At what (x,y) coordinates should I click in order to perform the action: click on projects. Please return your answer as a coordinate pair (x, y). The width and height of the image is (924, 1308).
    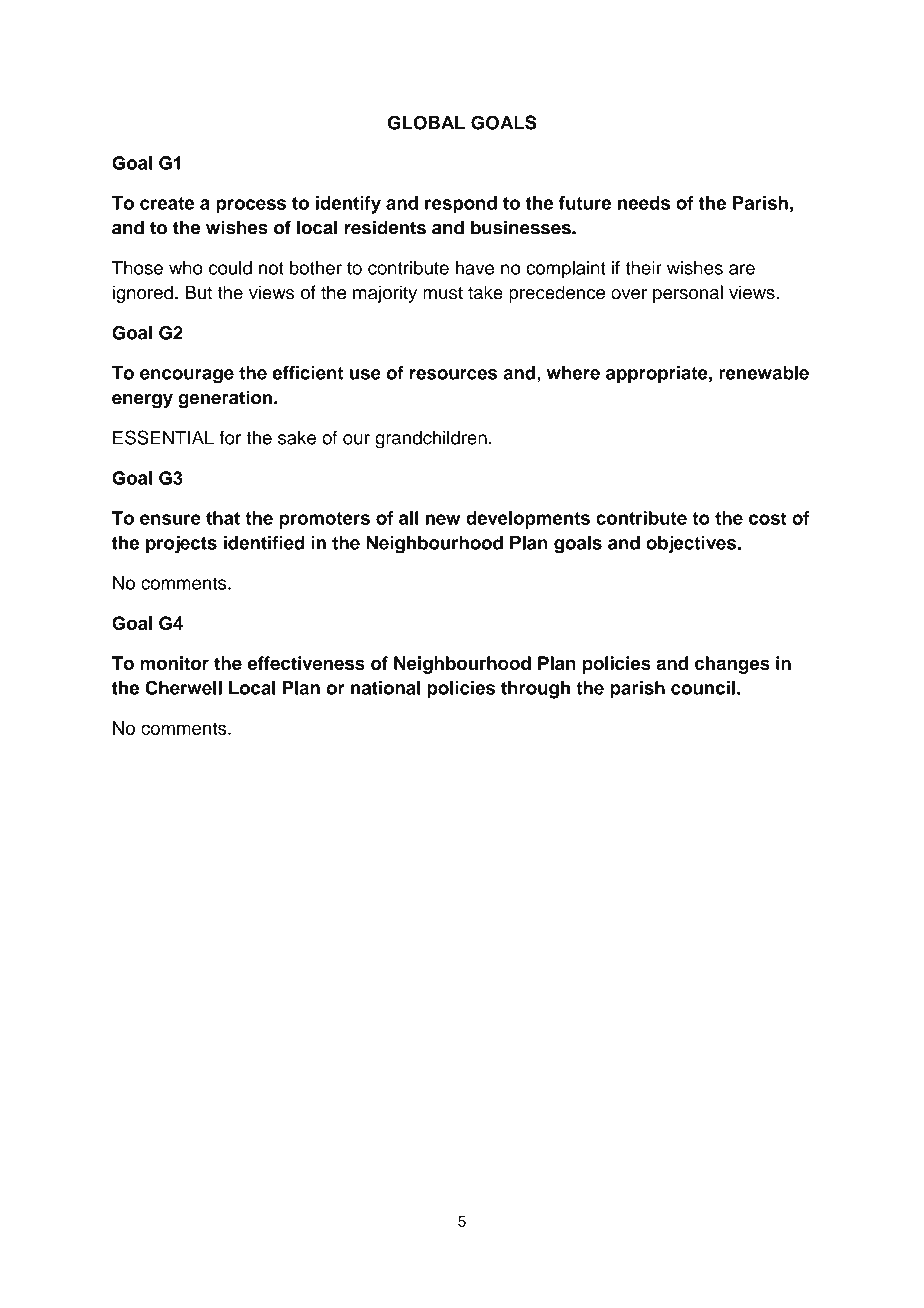
    Looking at the image, I should click on (181, 545).
